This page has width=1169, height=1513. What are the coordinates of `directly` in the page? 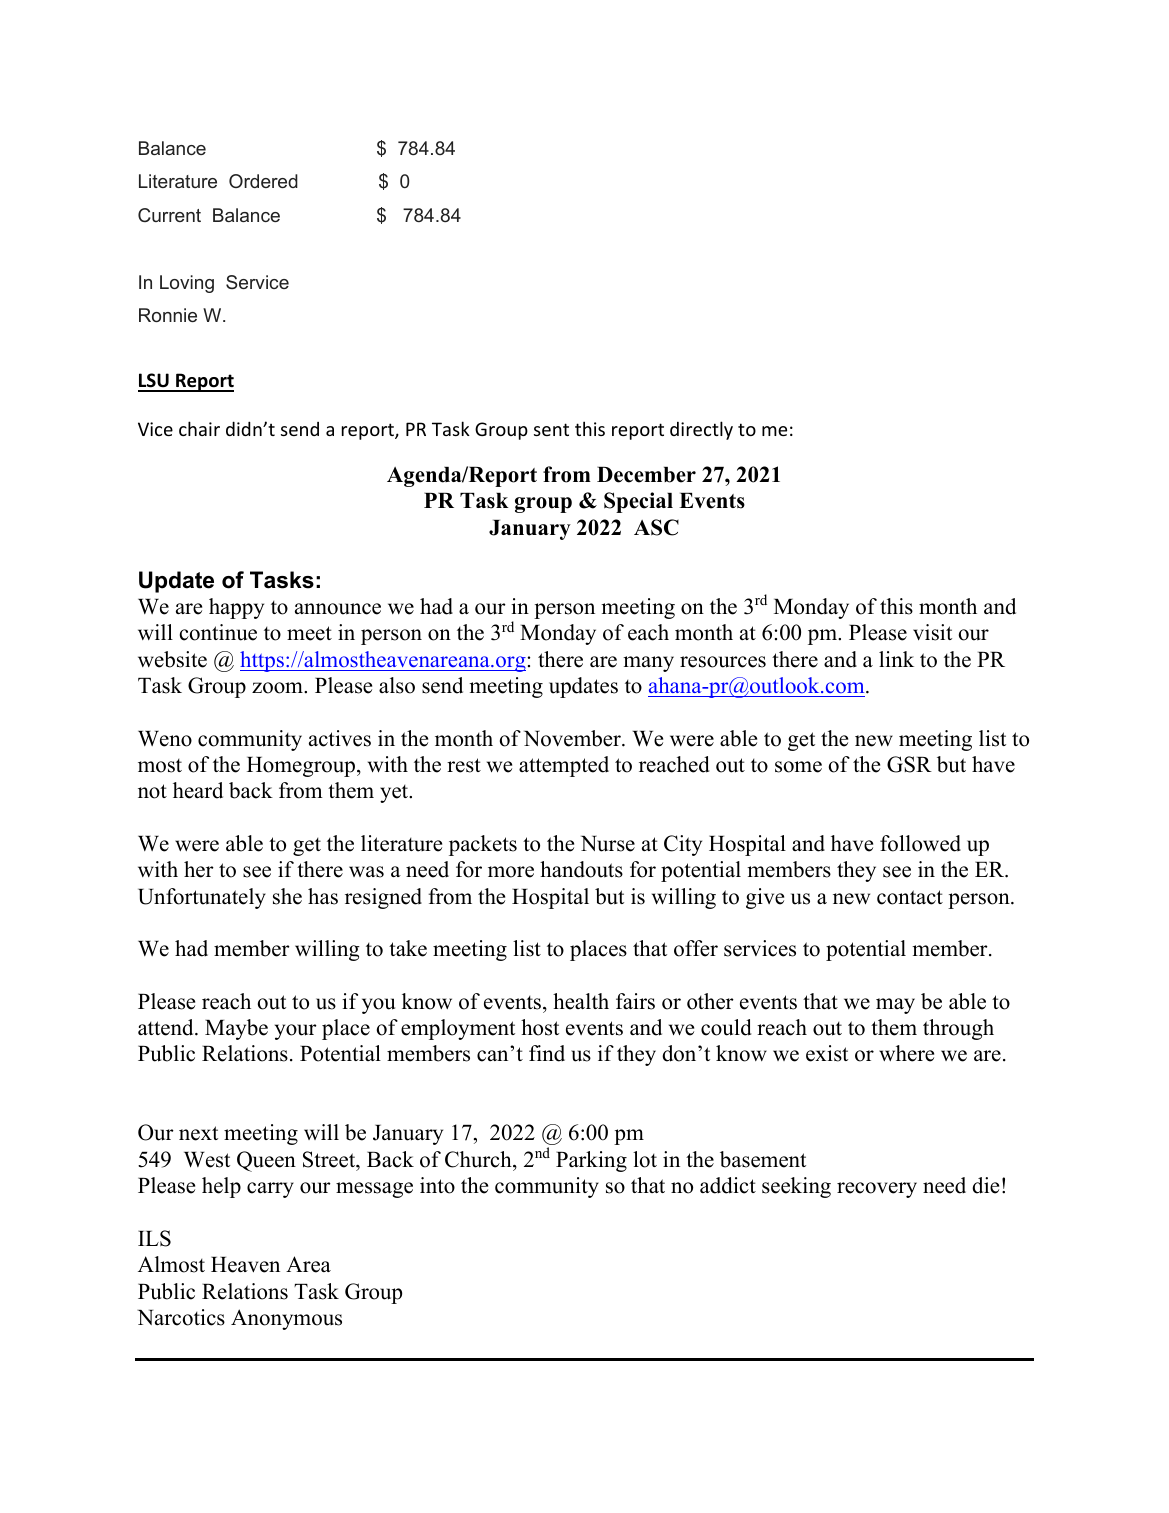 It's located at (701, 430).
